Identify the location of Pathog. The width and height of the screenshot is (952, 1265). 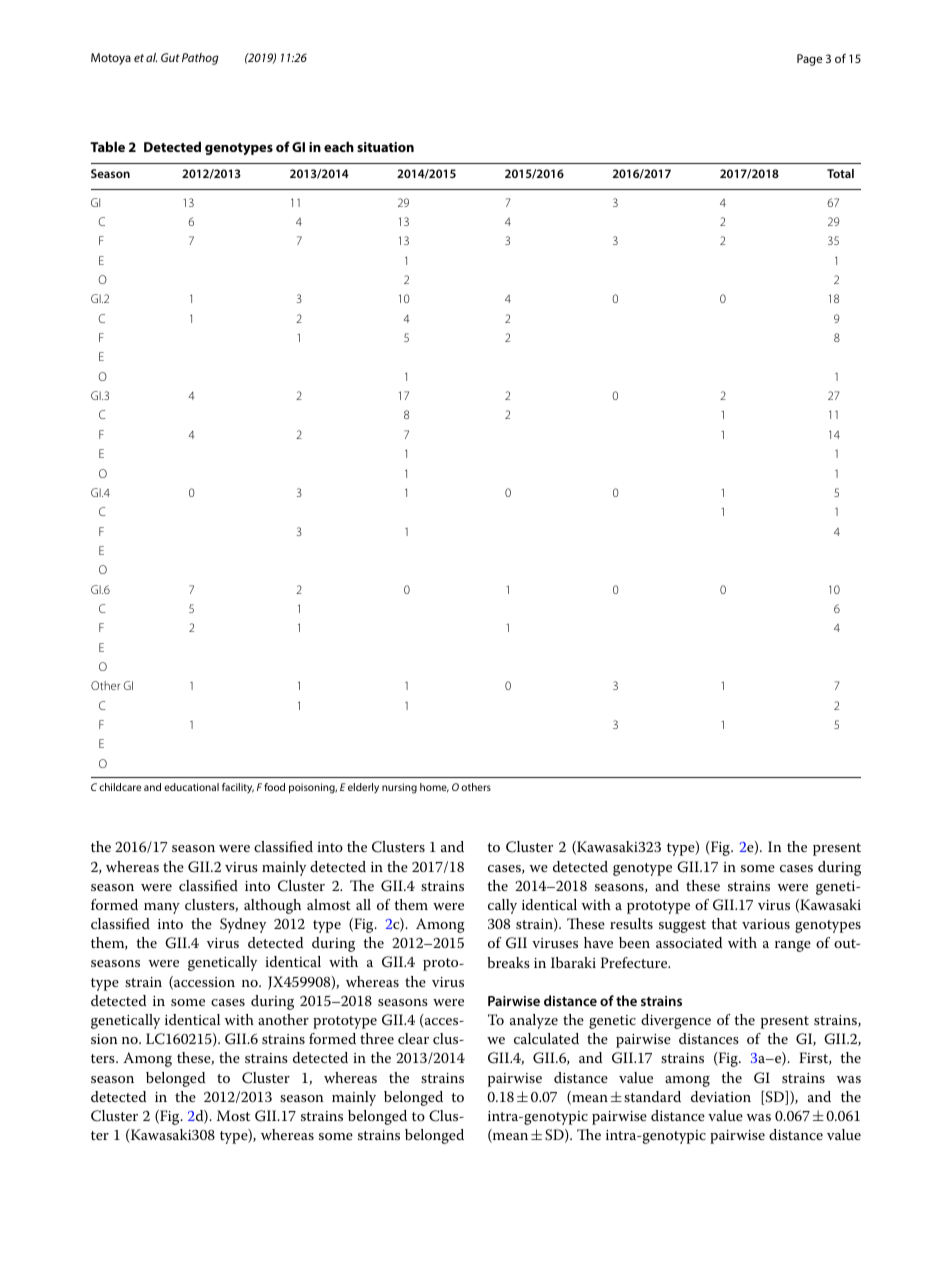
(200, 59).
